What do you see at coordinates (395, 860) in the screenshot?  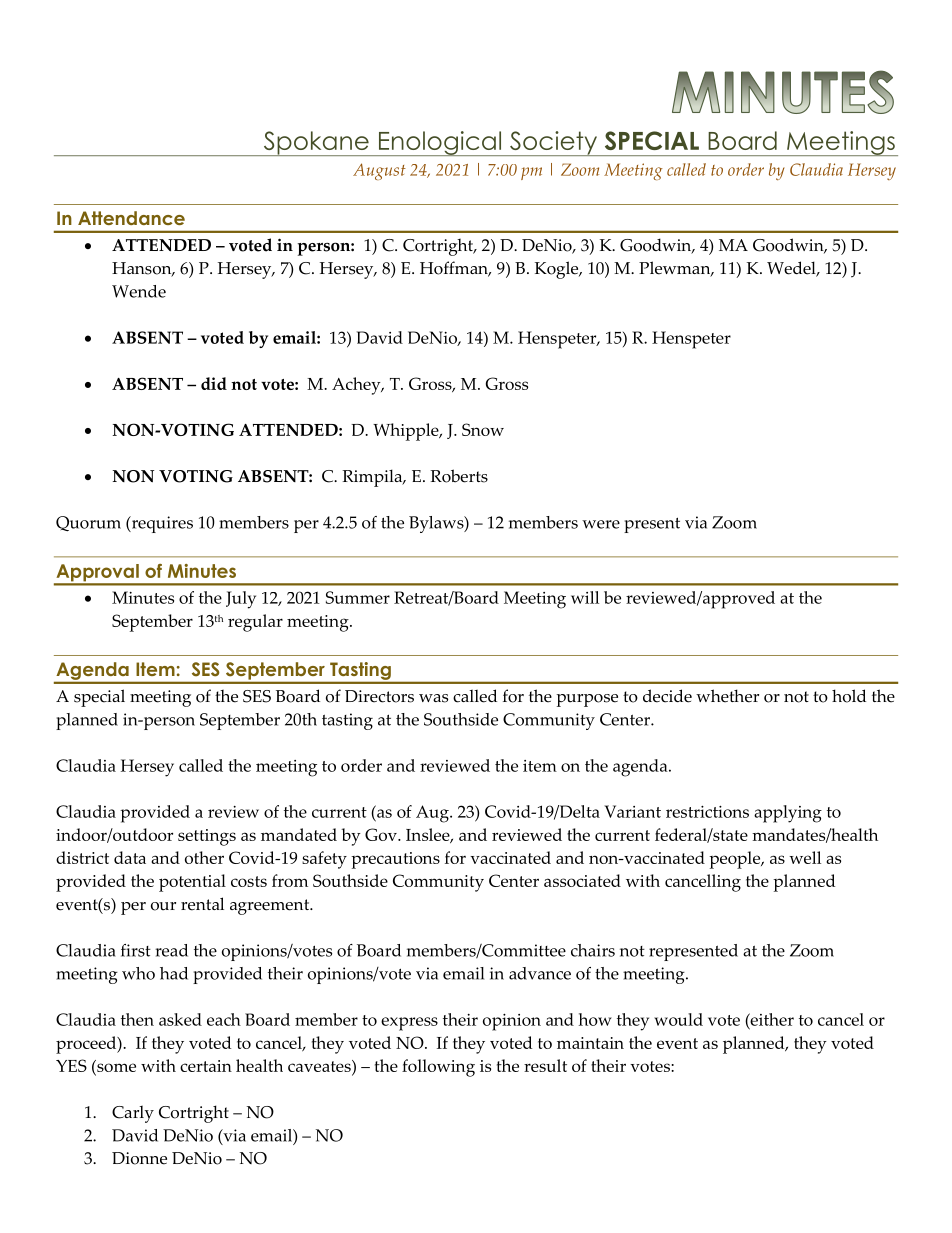 I see `precautions` at bounding box center [395, 860].
